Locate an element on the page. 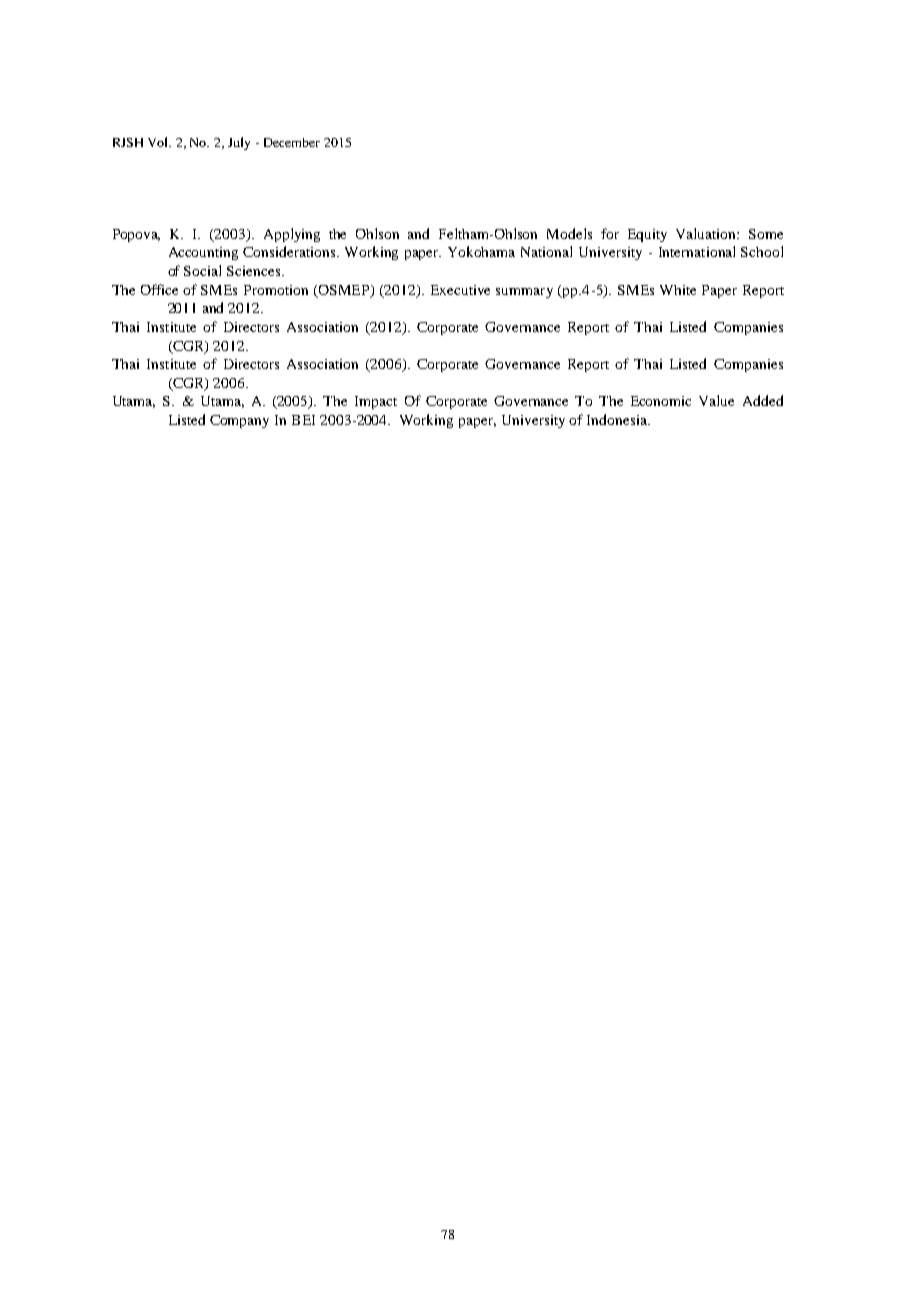  Impact is located at coordinates (376, 402).
